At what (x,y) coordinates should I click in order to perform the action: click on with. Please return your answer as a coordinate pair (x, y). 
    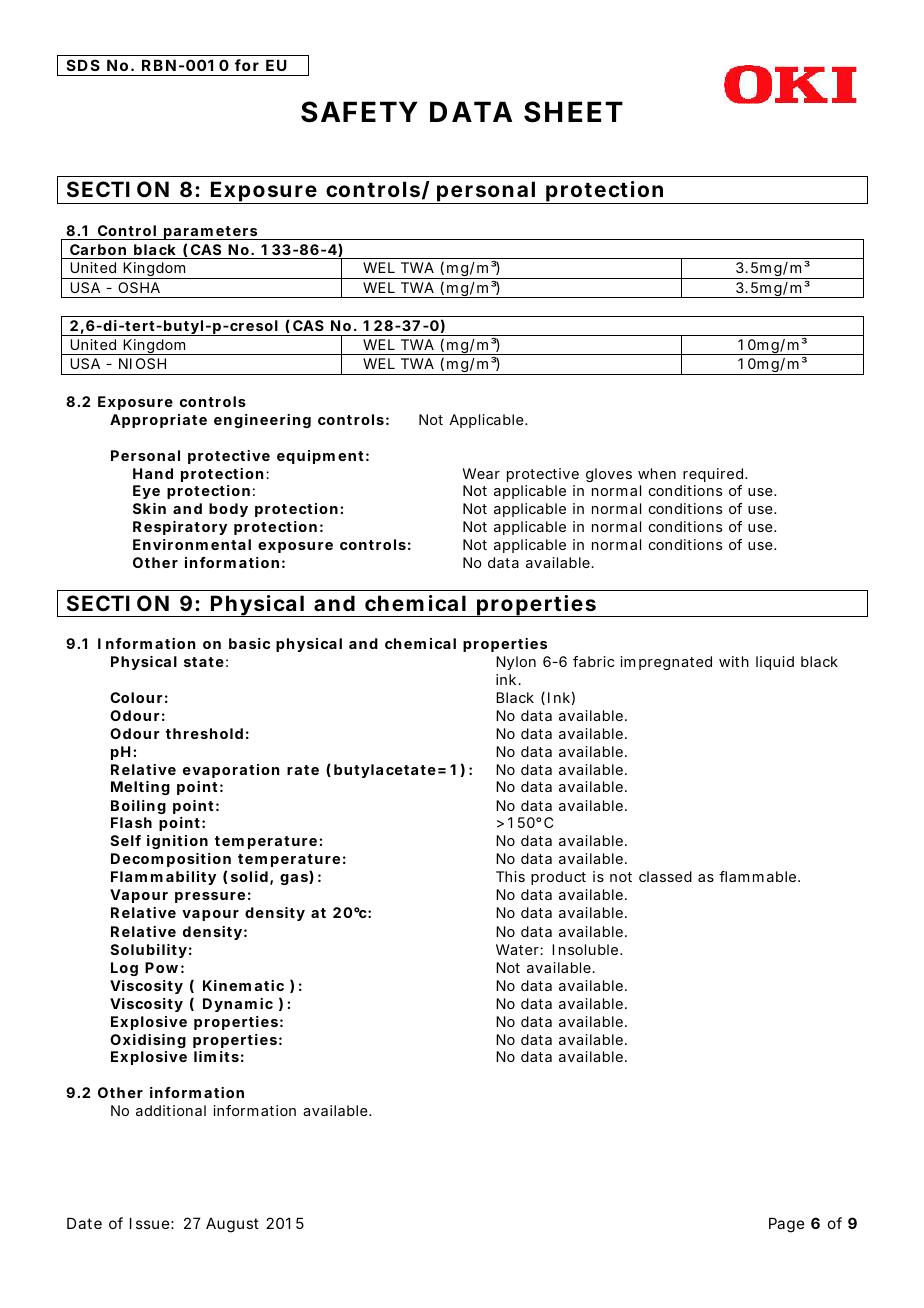
    Looking at the image, I should click on (734, 661).
